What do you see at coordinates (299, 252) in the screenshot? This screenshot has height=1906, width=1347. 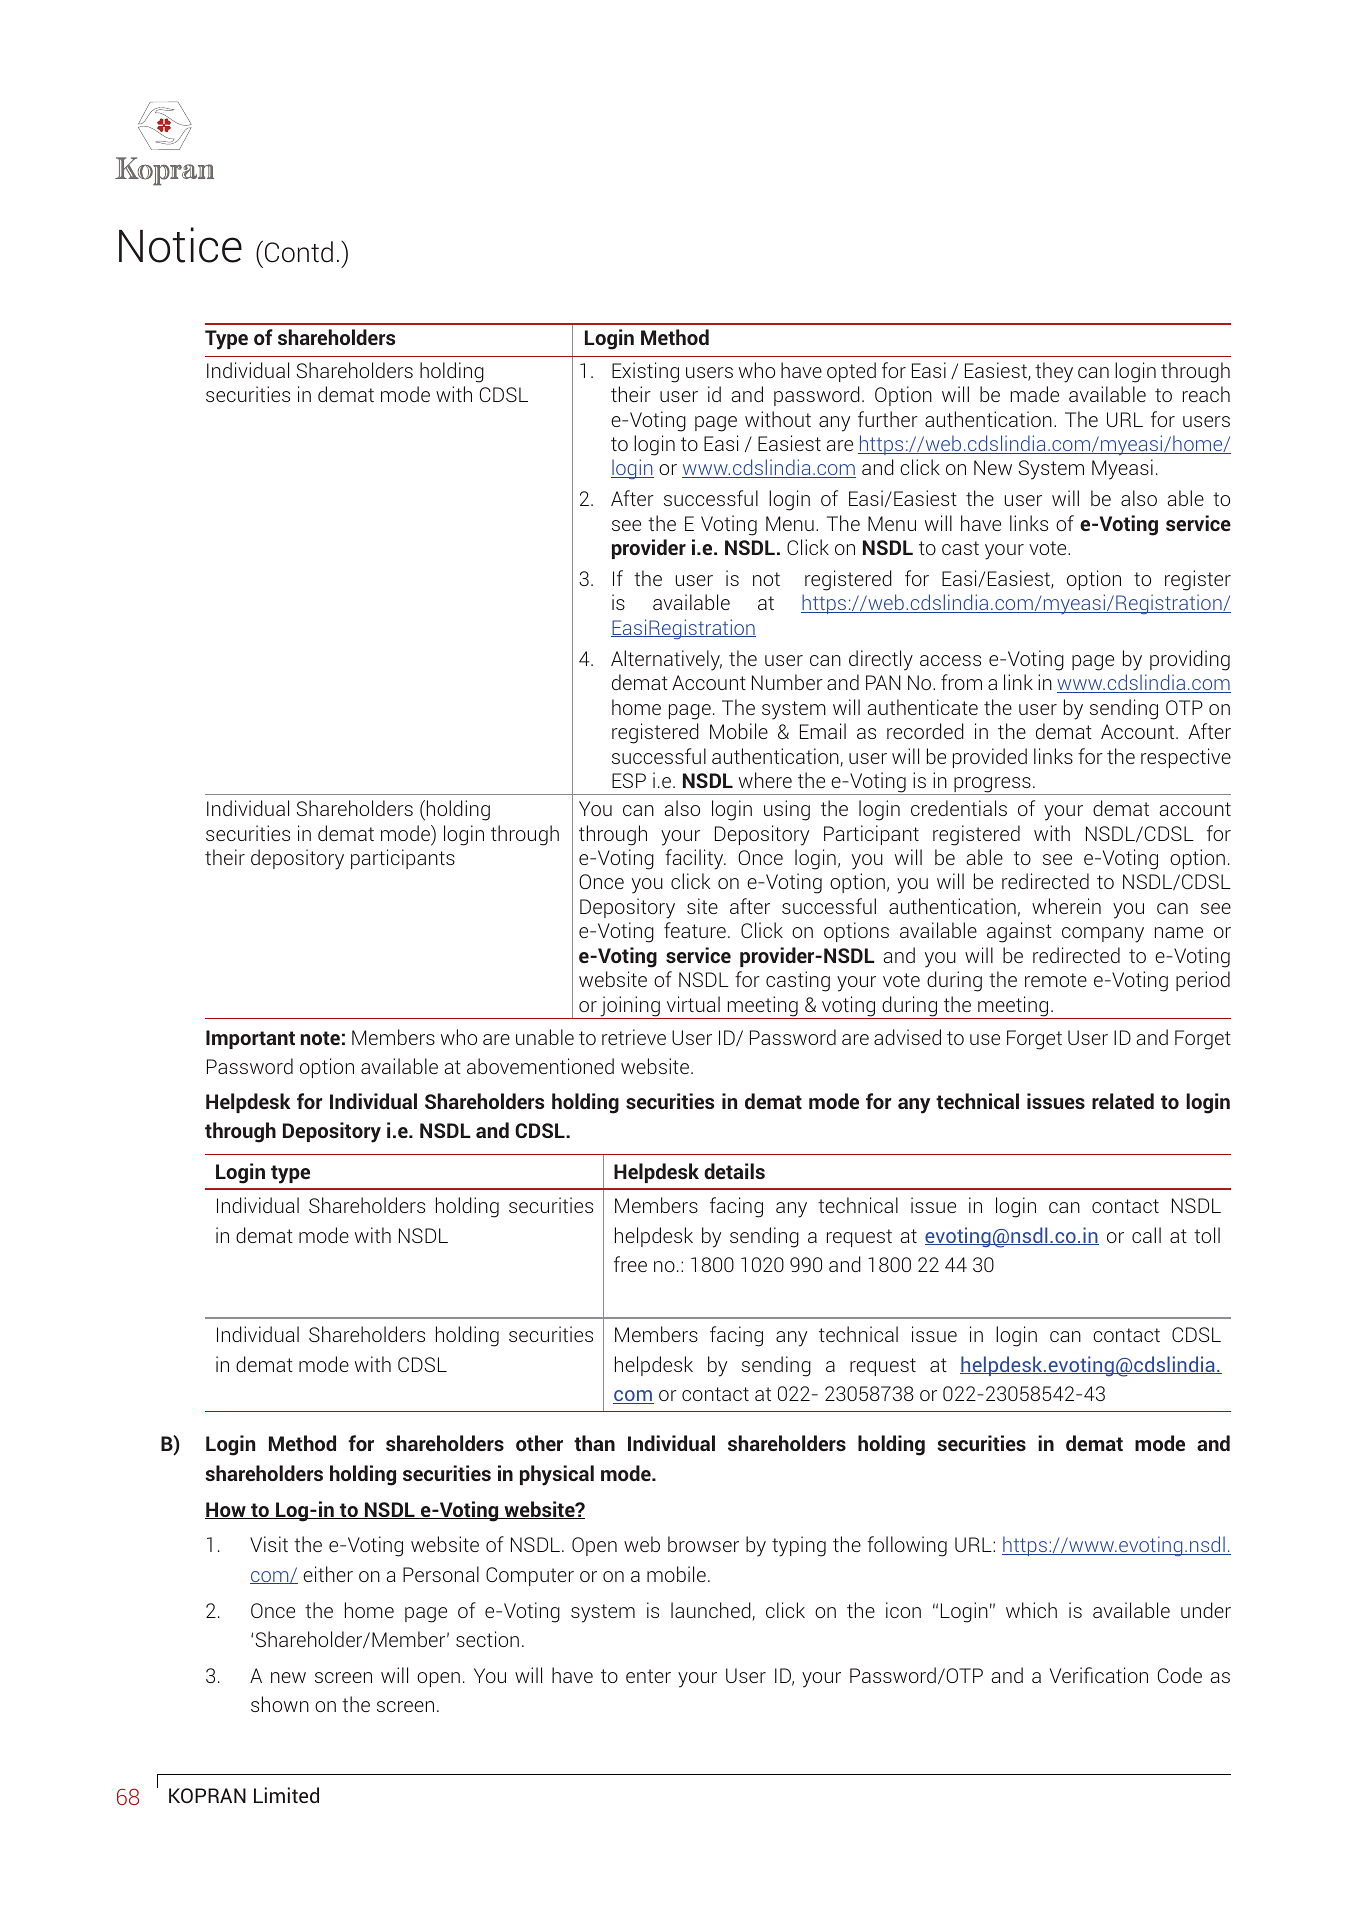 I see `Contd` at bounding box center [299, 252].
